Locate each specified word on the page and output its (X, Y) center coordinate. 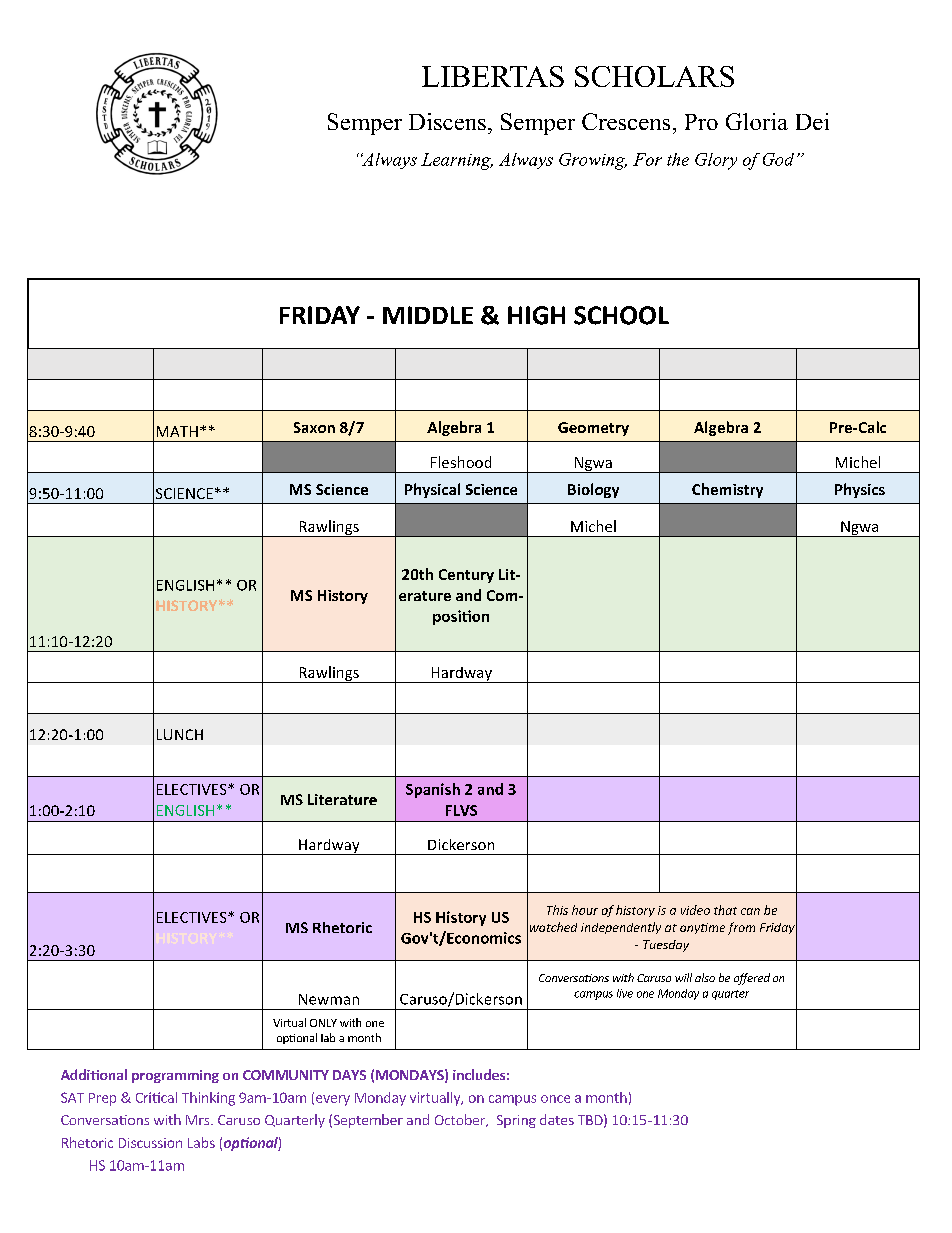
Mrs (199, 1120)
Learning (457, 161)
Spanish (433, 790)
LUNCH (180, 734)
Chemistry (727, 490)
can (750, 911)
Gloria (757, 121)
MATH (177, 431)
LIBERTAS (493, 76)
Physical (432, 490)
